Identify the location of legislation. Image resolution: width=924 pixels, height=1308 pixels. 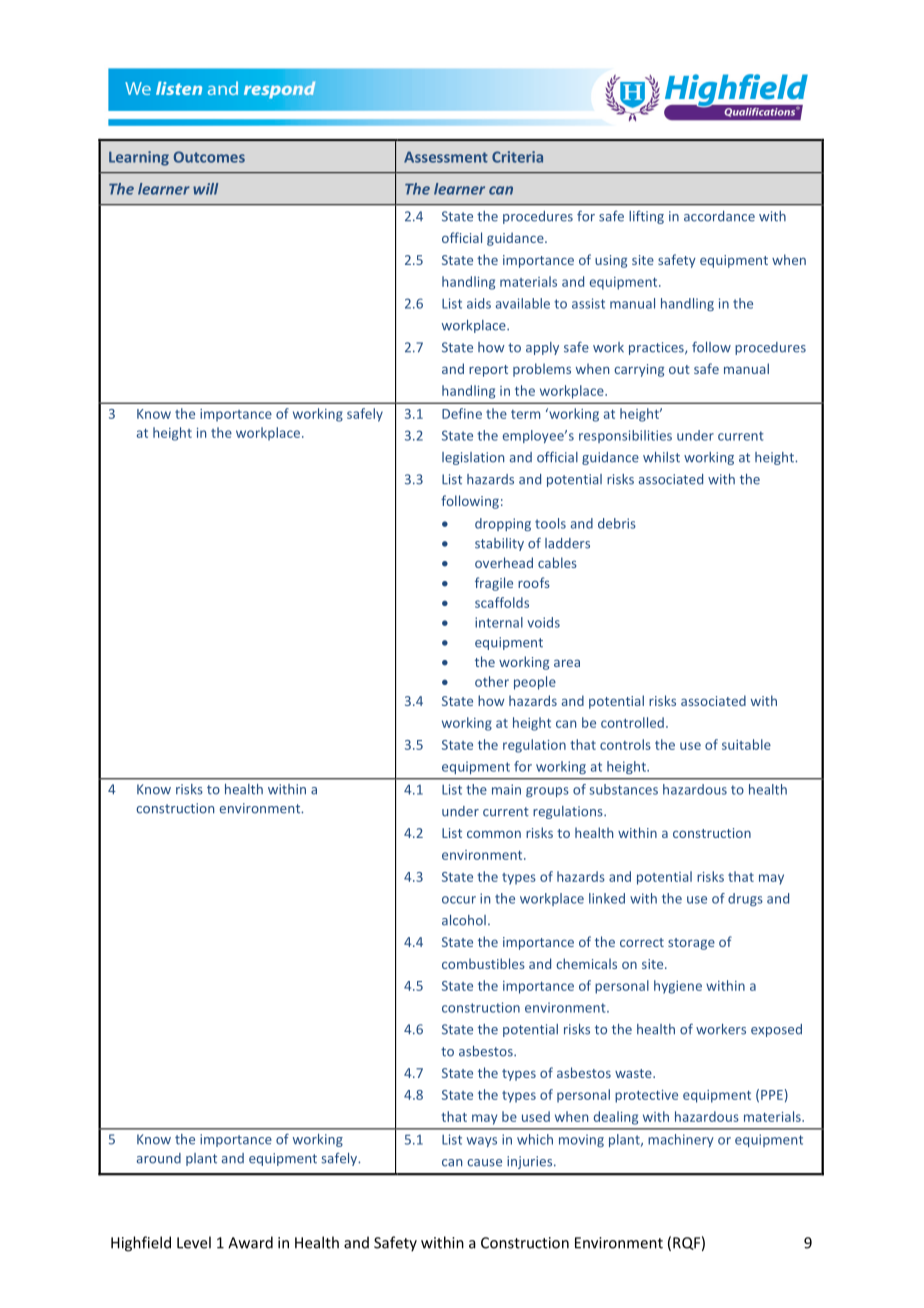
(473, 458).
